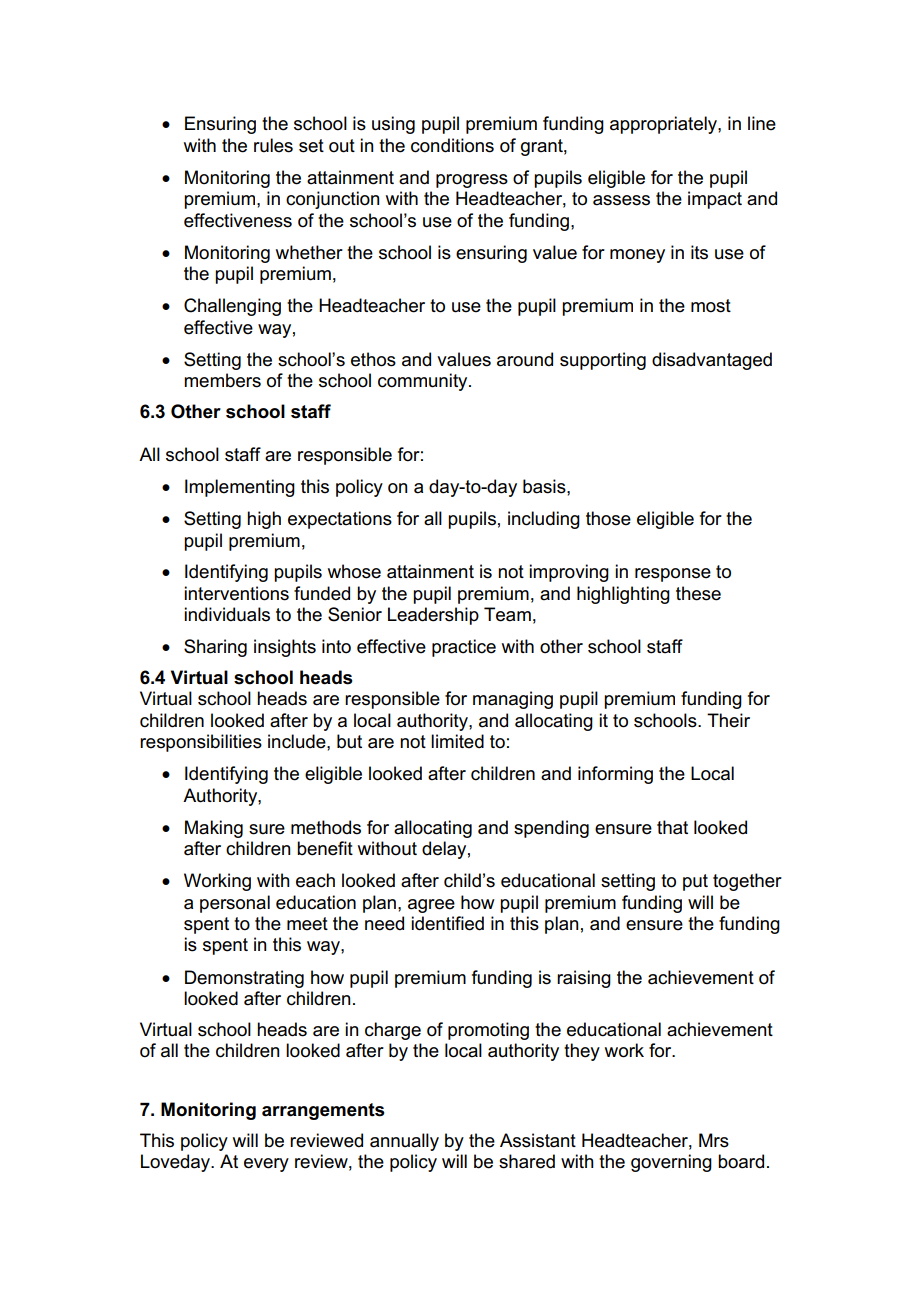 Image resolution: width=924 pixels, height=1308 pixels. Describe the element at coordinates (715, 200) in the image. I see `impact` at that location.
